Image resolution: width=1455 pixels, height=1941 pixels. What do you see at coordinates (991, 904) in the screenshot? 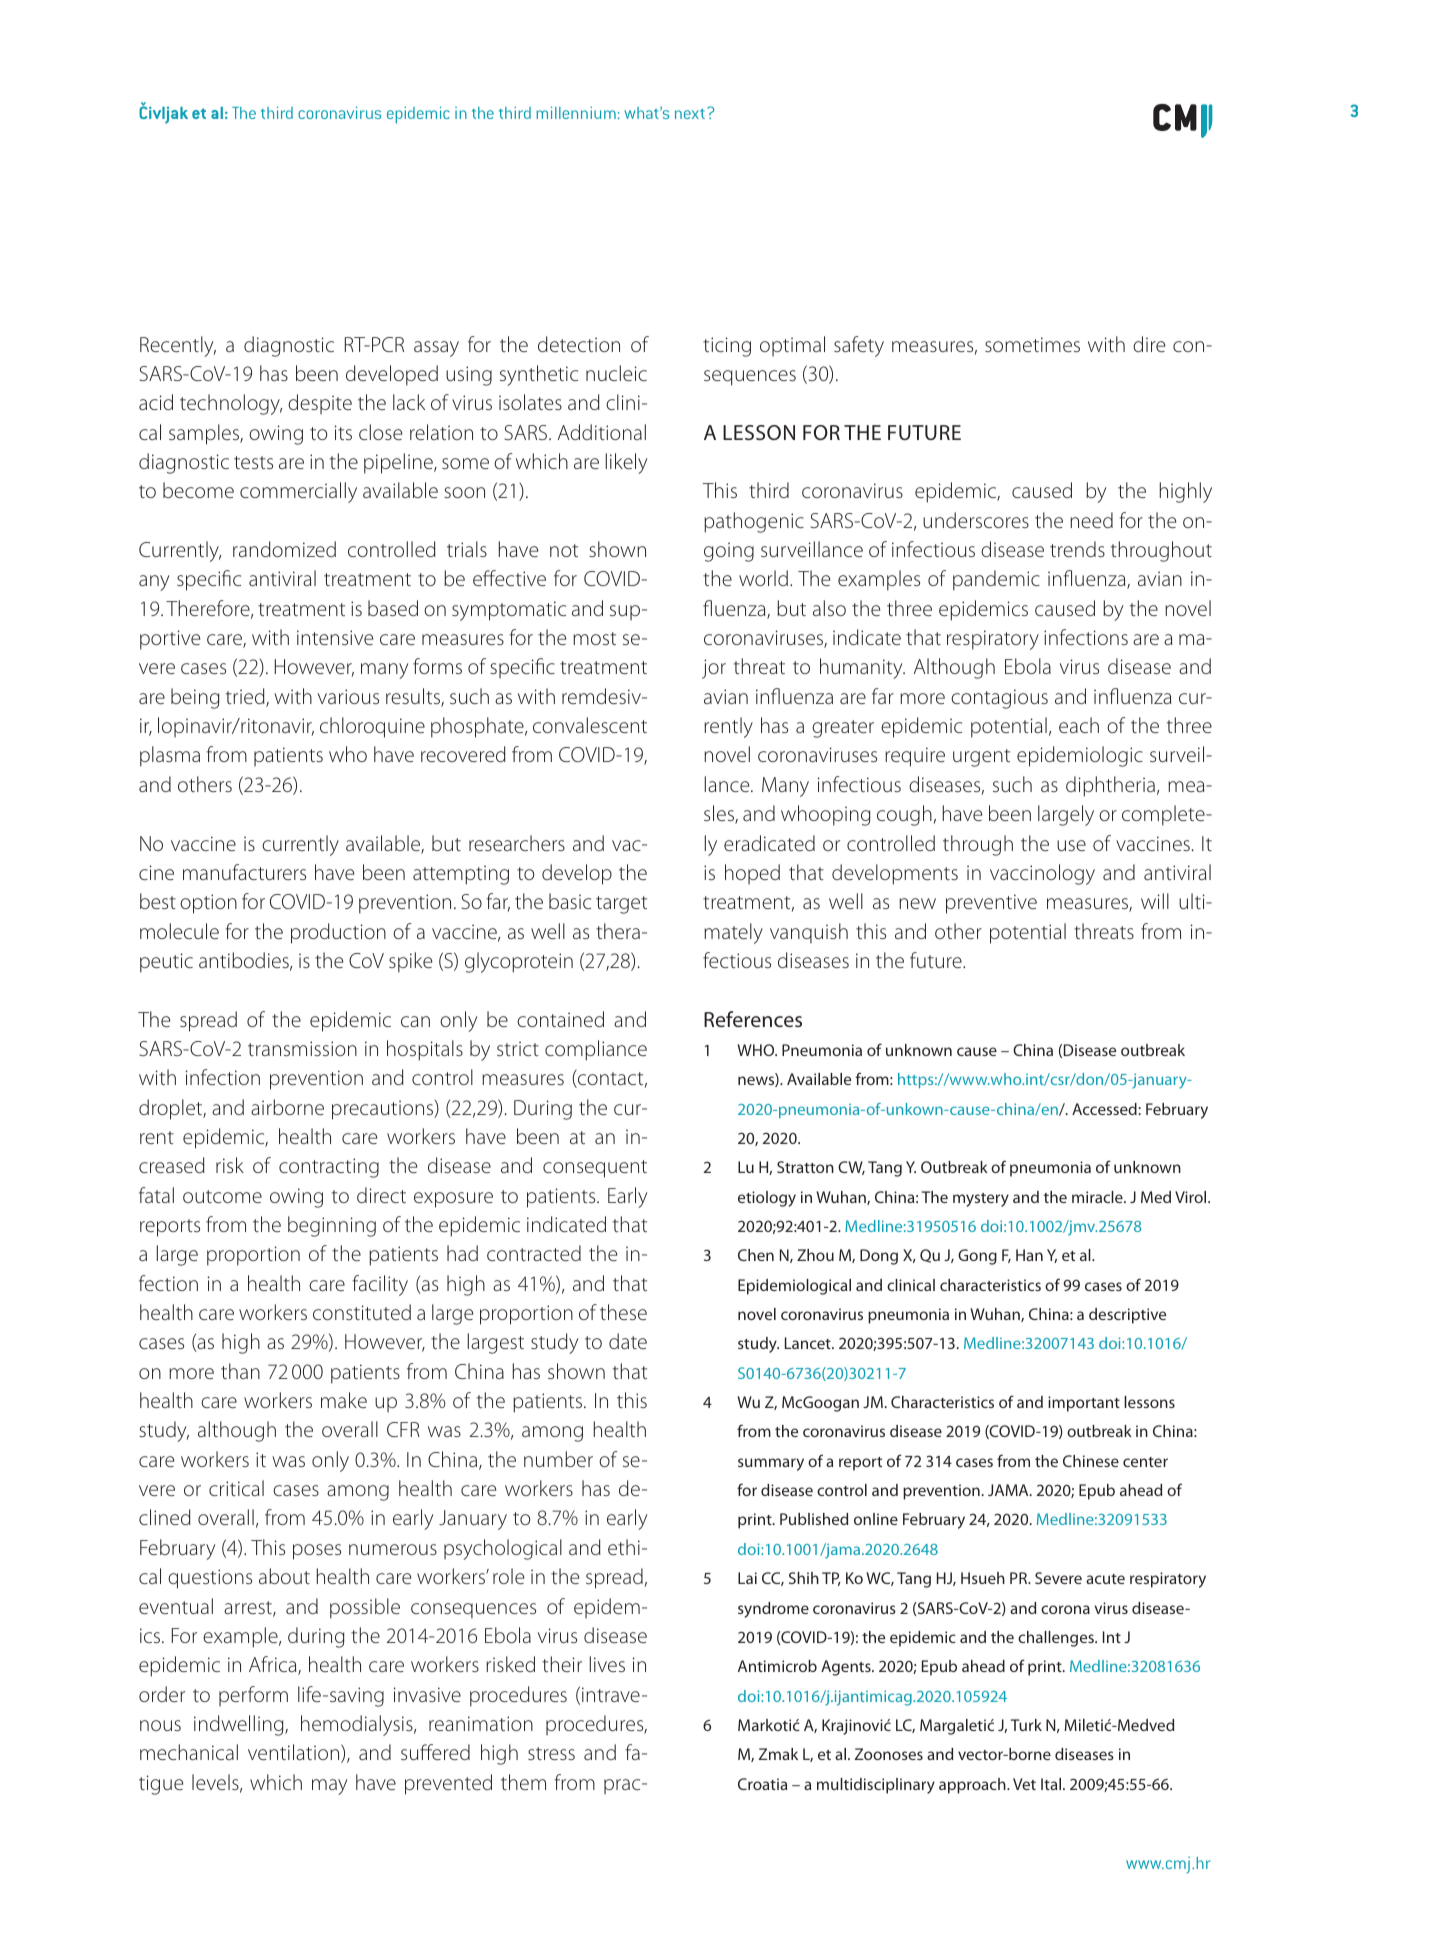
I see `preventive` at bounding box center [991, 904].
